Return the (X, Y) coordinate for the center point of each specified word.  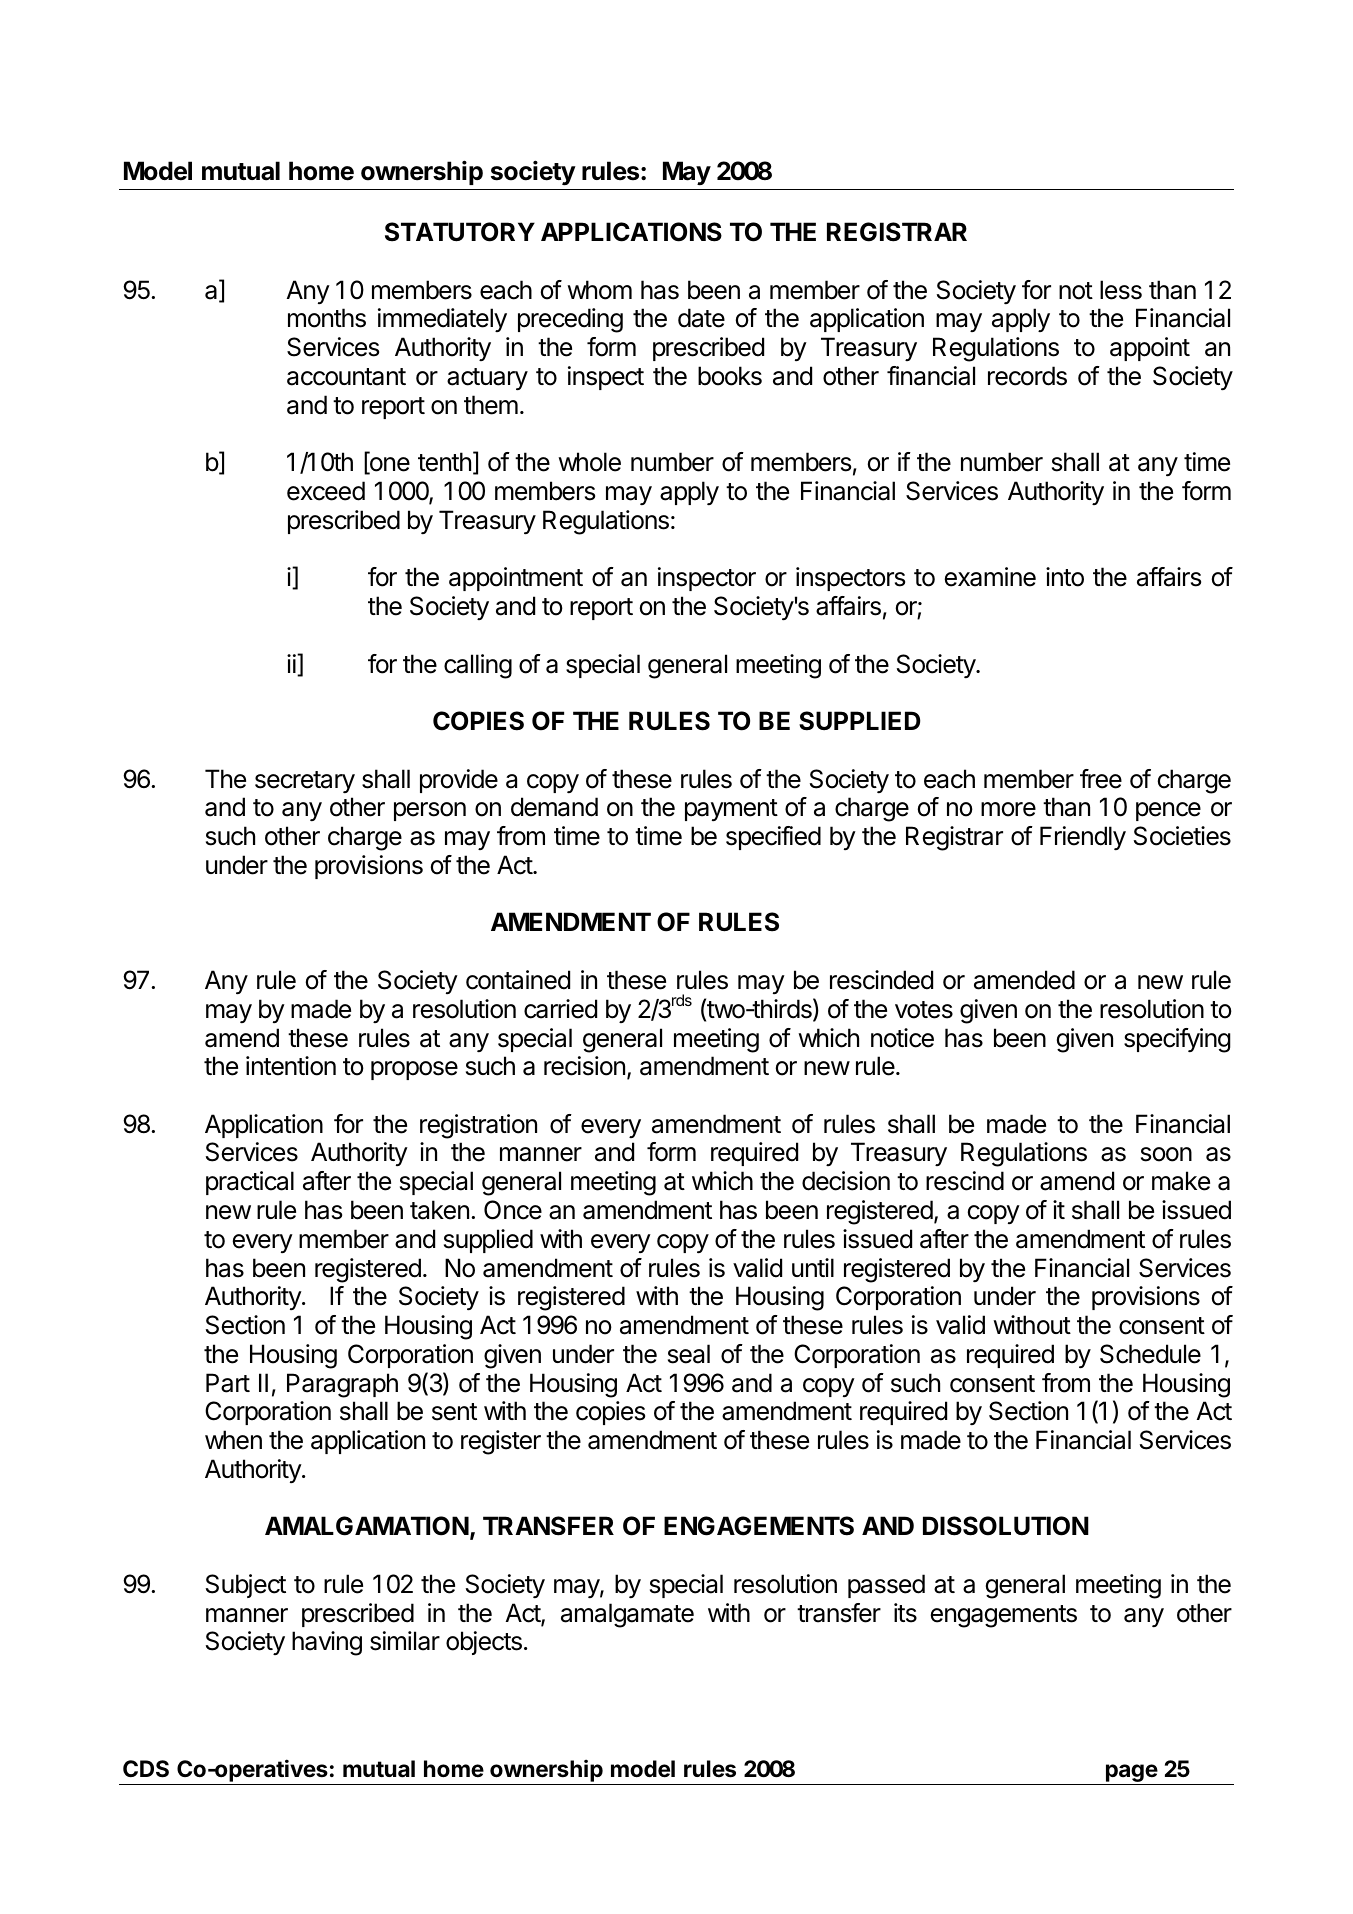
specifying (1177, 1040)
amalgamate (627, 1615)
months (327, 318)
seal (689, 1354)
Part (228, 1383)
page (1131, 1774)
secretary (305, 782)
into (1065, 577)
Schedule (1150, 1354)
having (327, 1643)
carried (560, 1009)
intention (291, 1066)
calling (478, 666)
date (701, 318)
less (1121, 290)
